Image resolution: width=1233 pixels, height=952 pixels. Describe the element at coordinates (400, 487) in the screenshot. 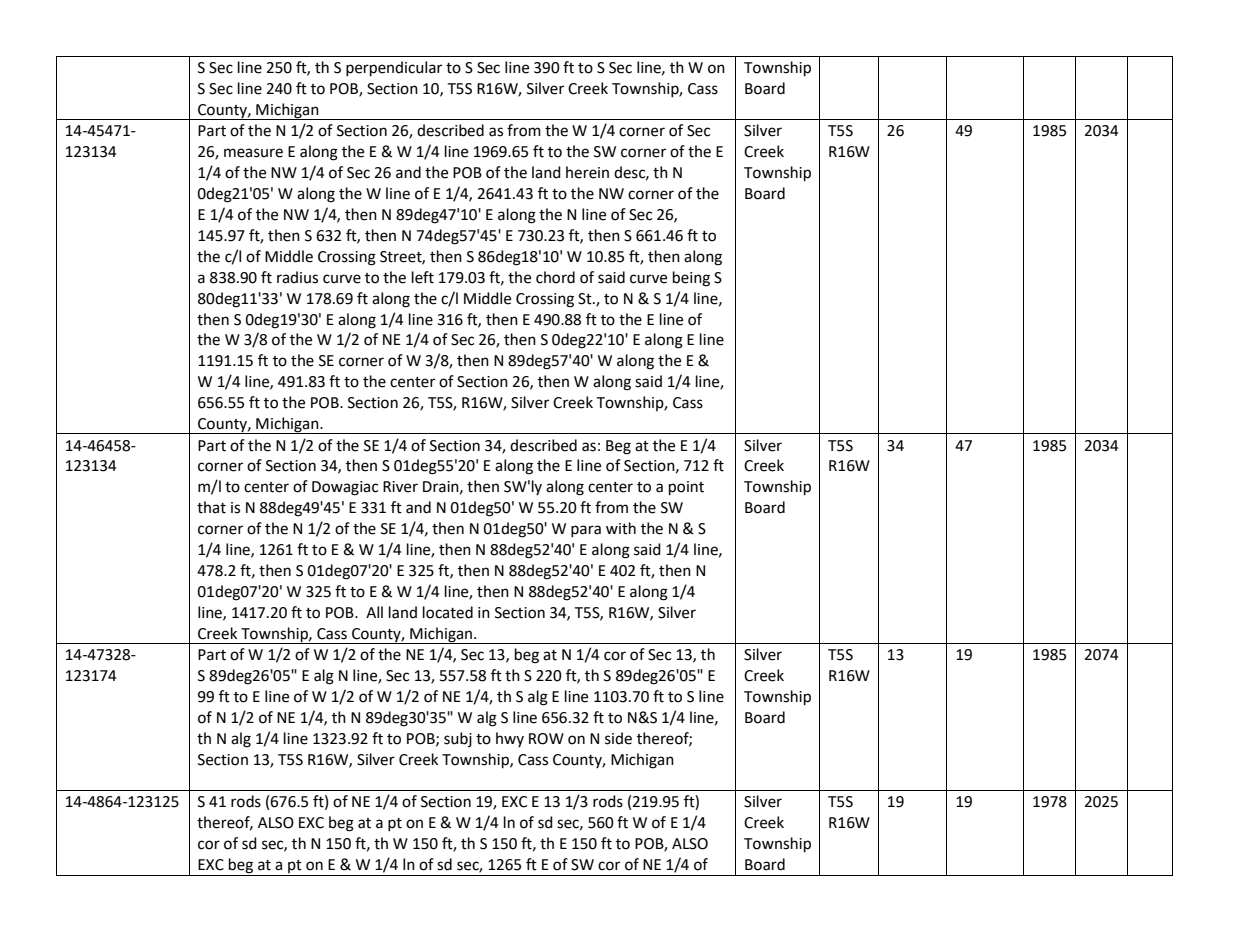

I see `River` at that location.
